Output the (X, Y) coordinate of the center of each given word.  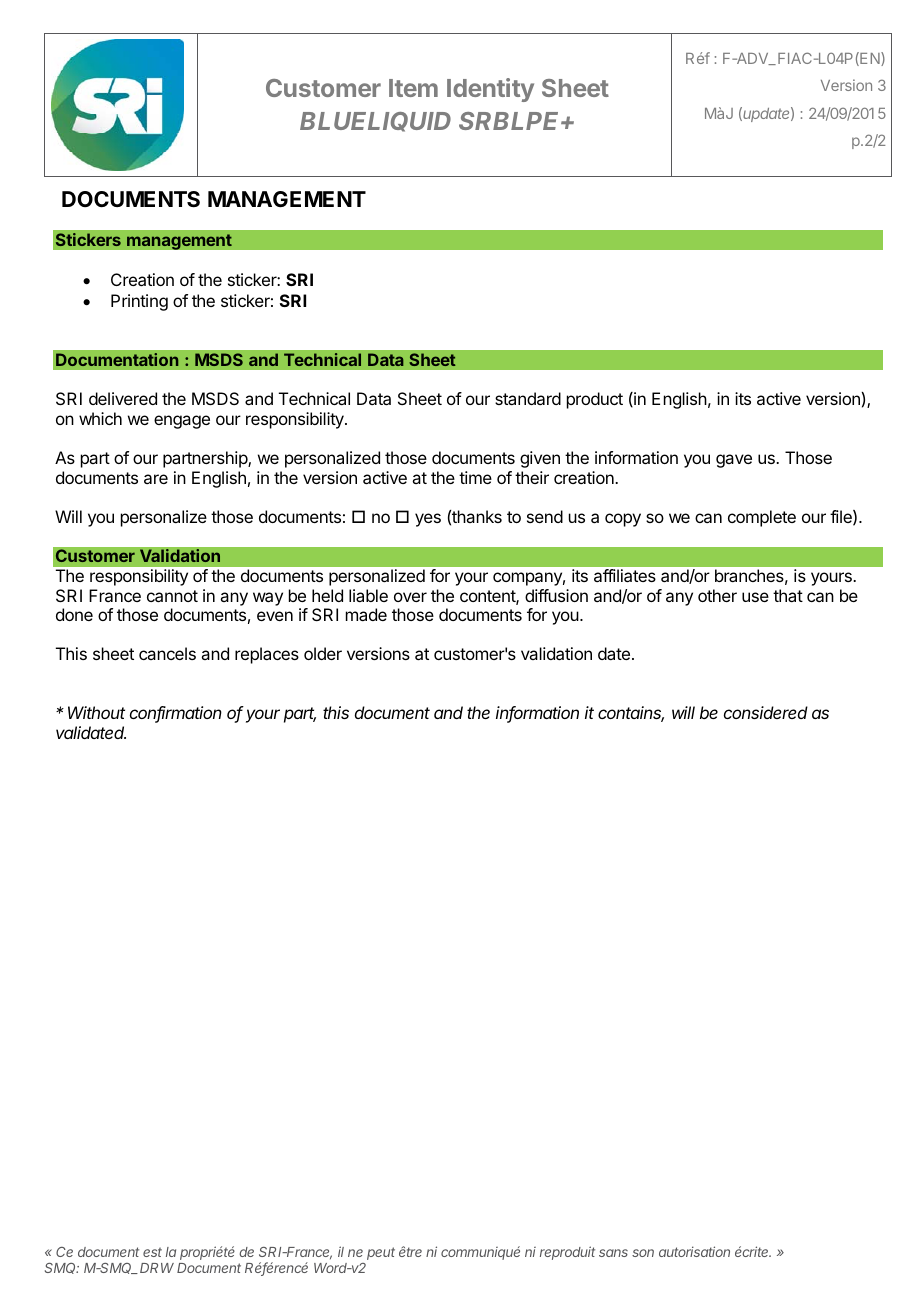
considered (766, 712)
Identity (490, 90)
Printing (139, 302)
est (152, 1252)
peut (381, 1253)
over (410, 597)
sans (613, 1253)
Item (413, 88)
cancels (167, 653)
